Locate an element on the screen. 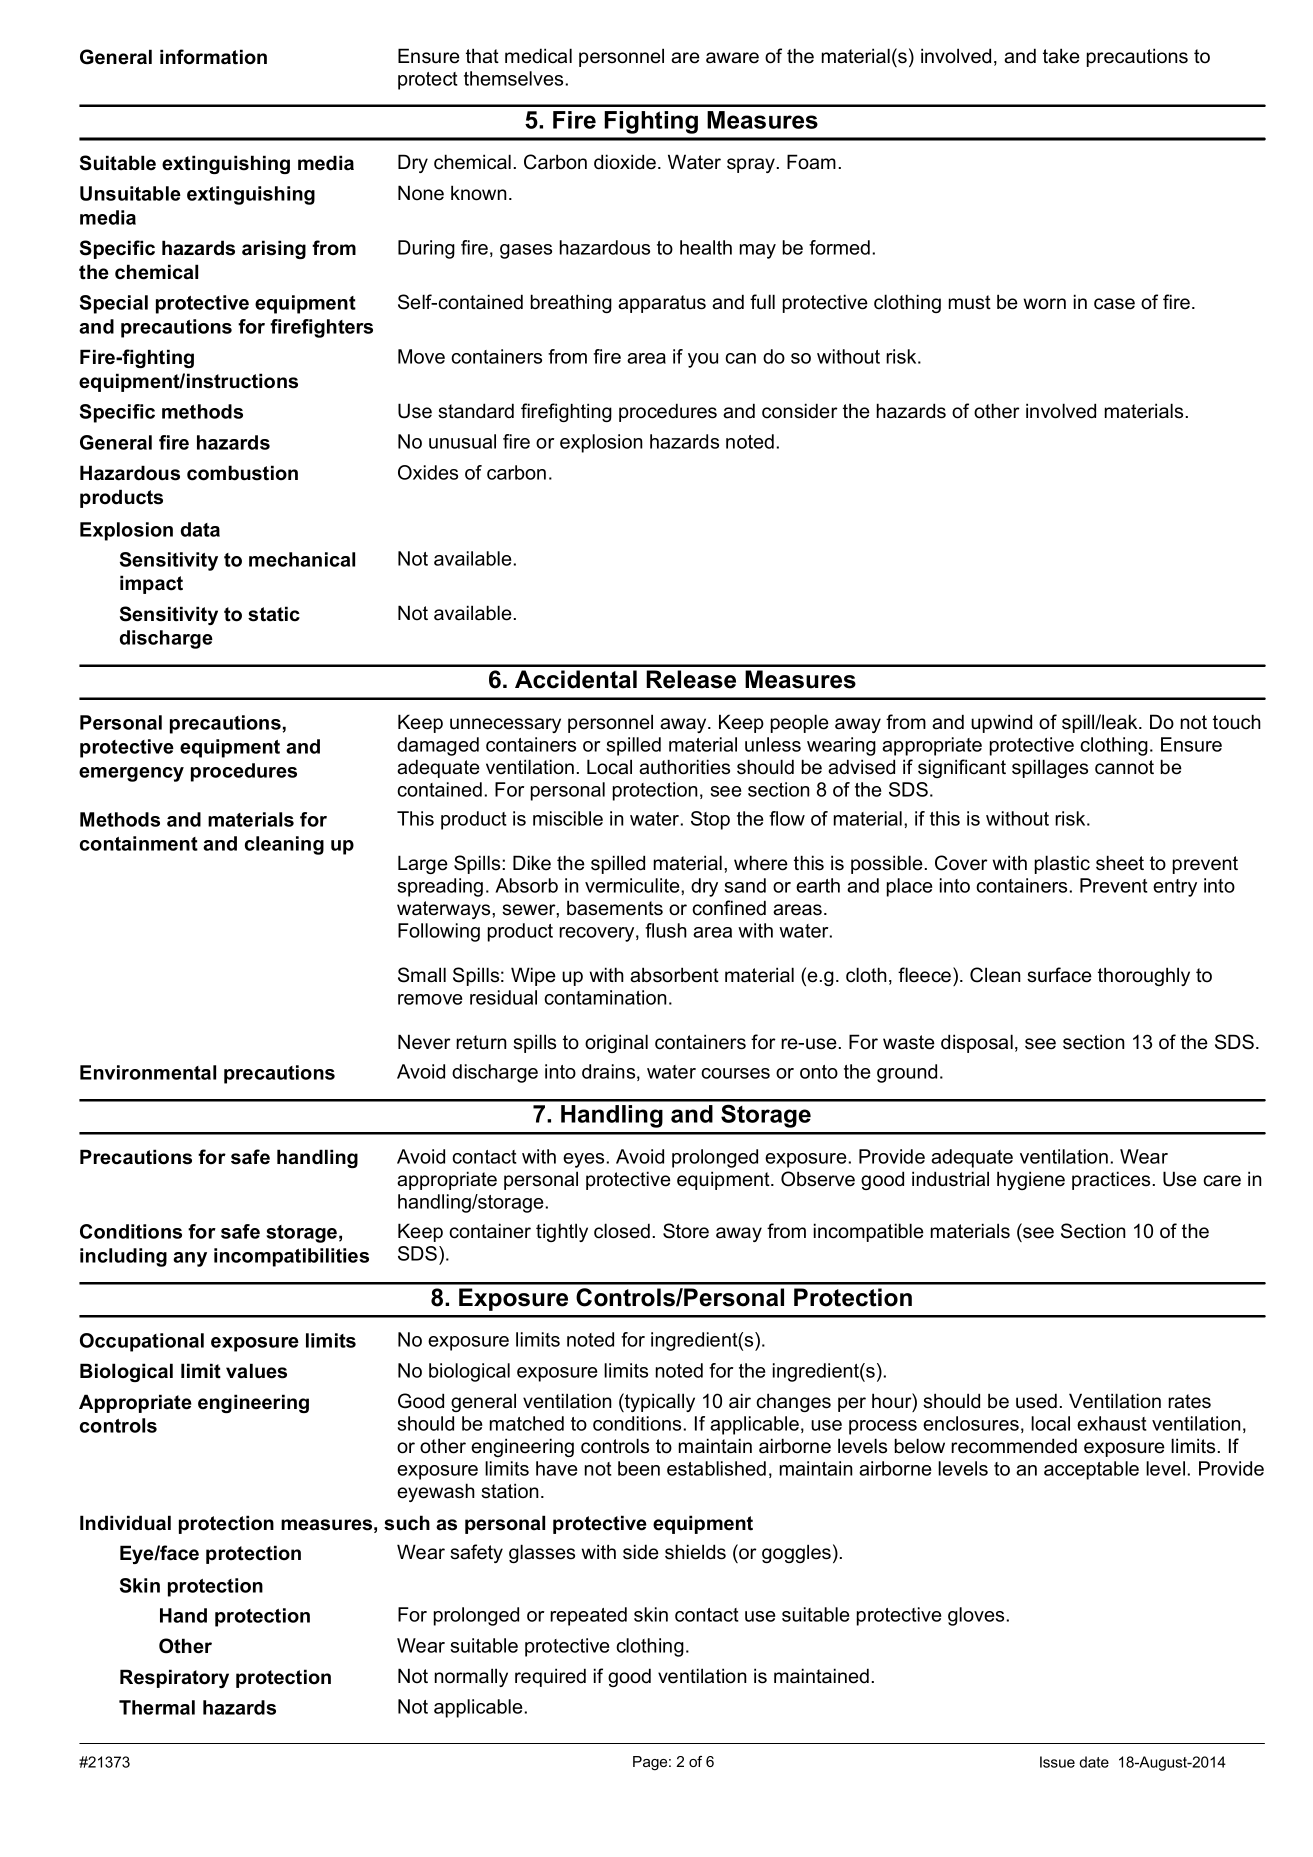 Image resolution: width=1313 pixels, height=1857 pixels. Respiratory is located at coordinates (174, 1678).
